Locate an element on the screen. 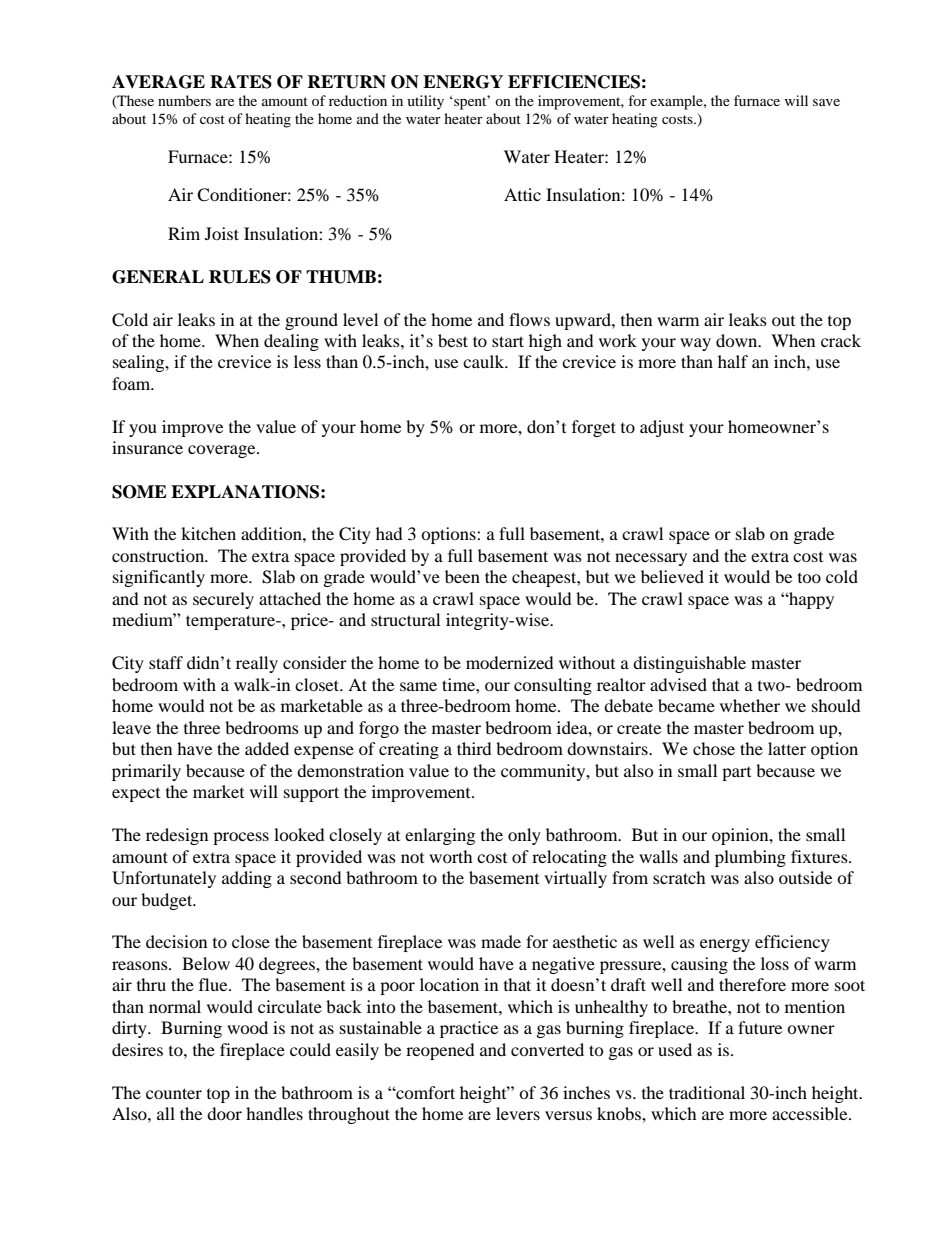 This screenshot has width=952, height=1233. adding is located at coordinates (247, 879).
